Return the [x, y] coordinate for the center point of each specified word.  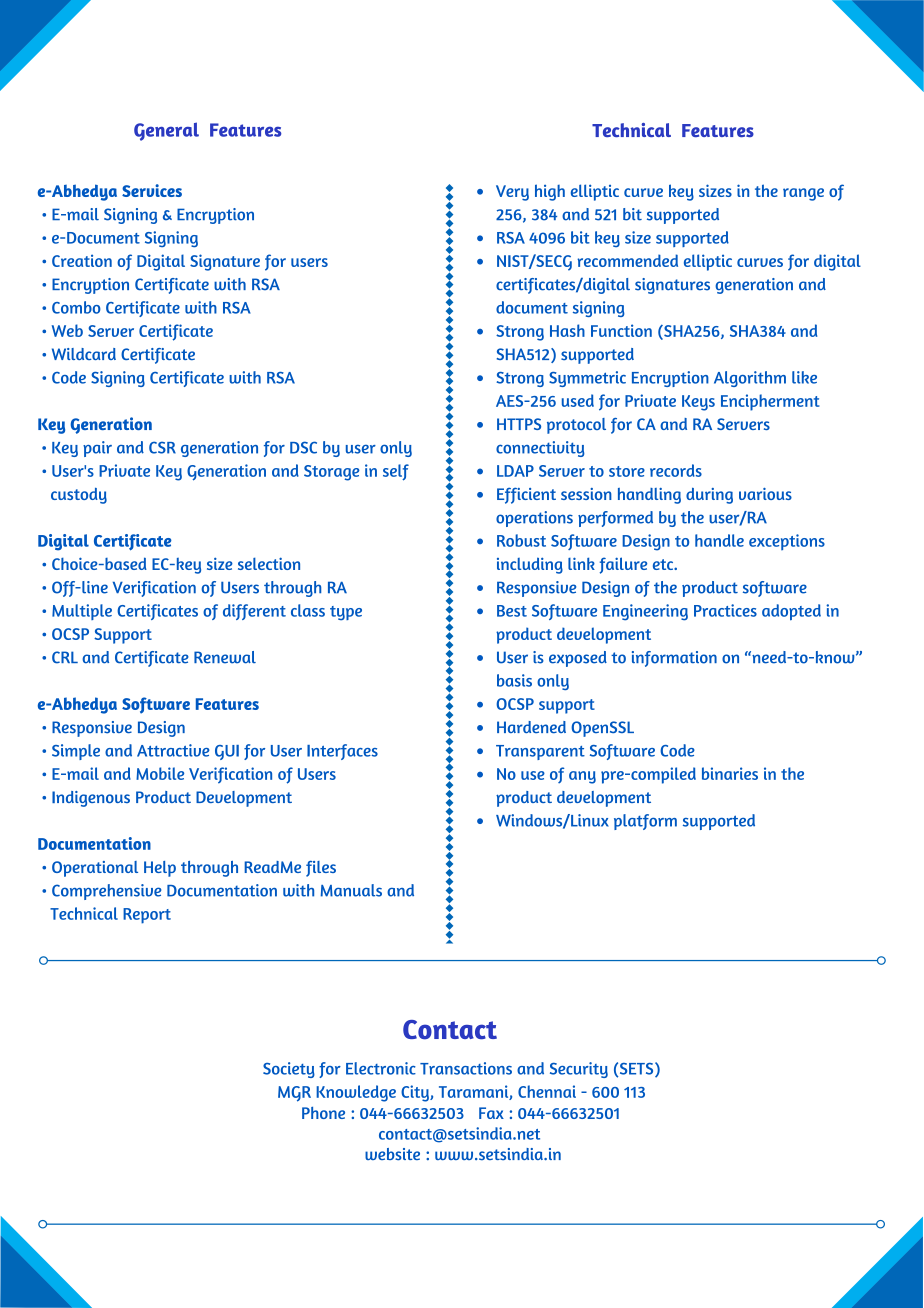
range [803, 194]
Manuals [351, 890]
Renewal [225, 657]
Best [512, 611]
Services [152, 190]
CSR [162, 447]
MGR [294, 1094]
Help [160, 869]
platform [645, 822]
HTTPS [519, 424]
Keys [698, 403]
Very [512, 193]
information [674, 659]
